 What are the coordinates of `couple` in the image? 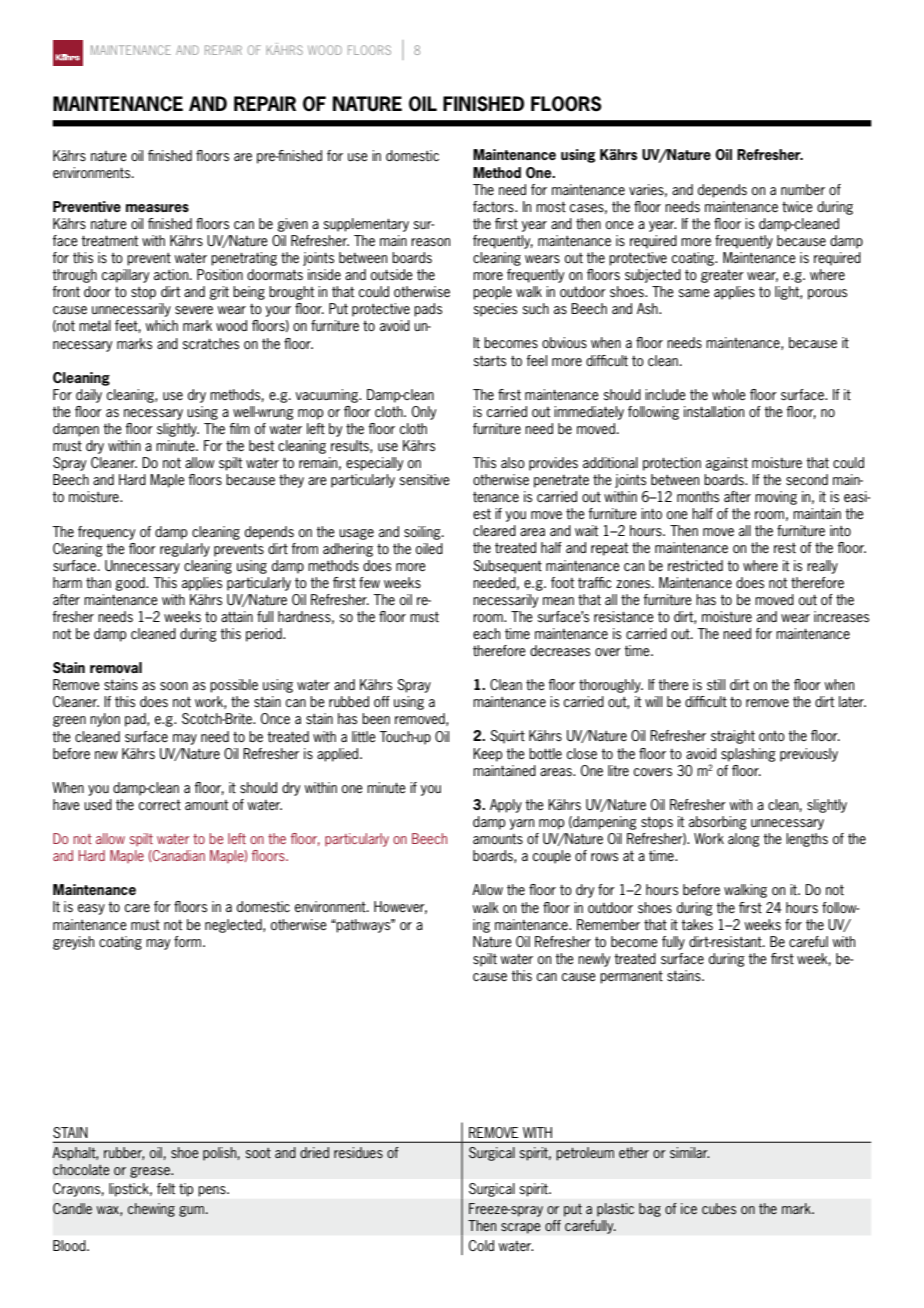 It's located at (552, 857).
